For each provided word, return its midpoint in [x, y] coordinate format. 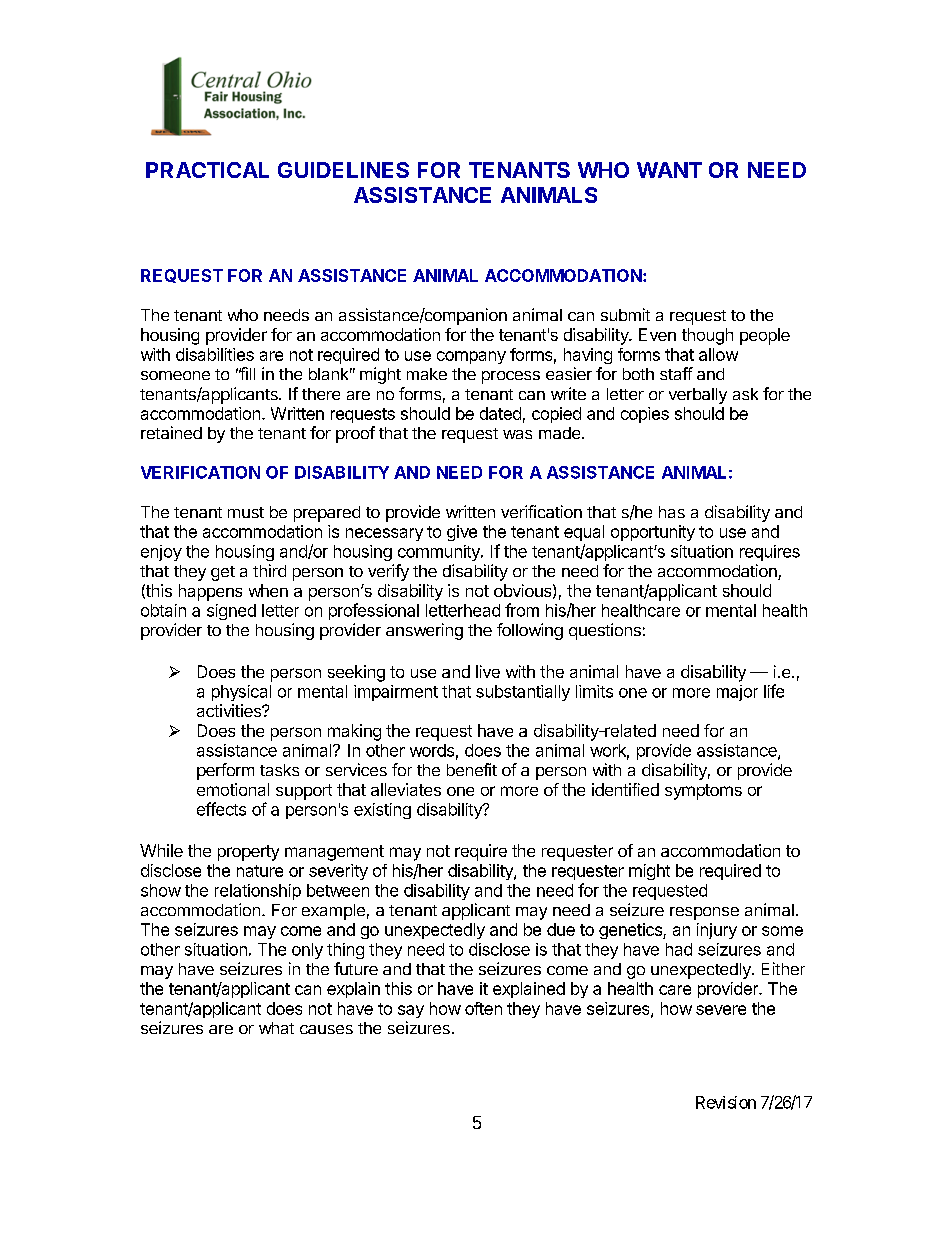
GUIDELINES [343, 170]
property [248, 853]
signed [231, 612]
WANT [669, 170]
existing [382, 811]
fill [247, 373]
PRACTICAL [207, 170]
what [276, 1028]
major [737, 693]
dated [500, 413]
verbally [698, 396]
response [704, 913]
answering [424, 631]
